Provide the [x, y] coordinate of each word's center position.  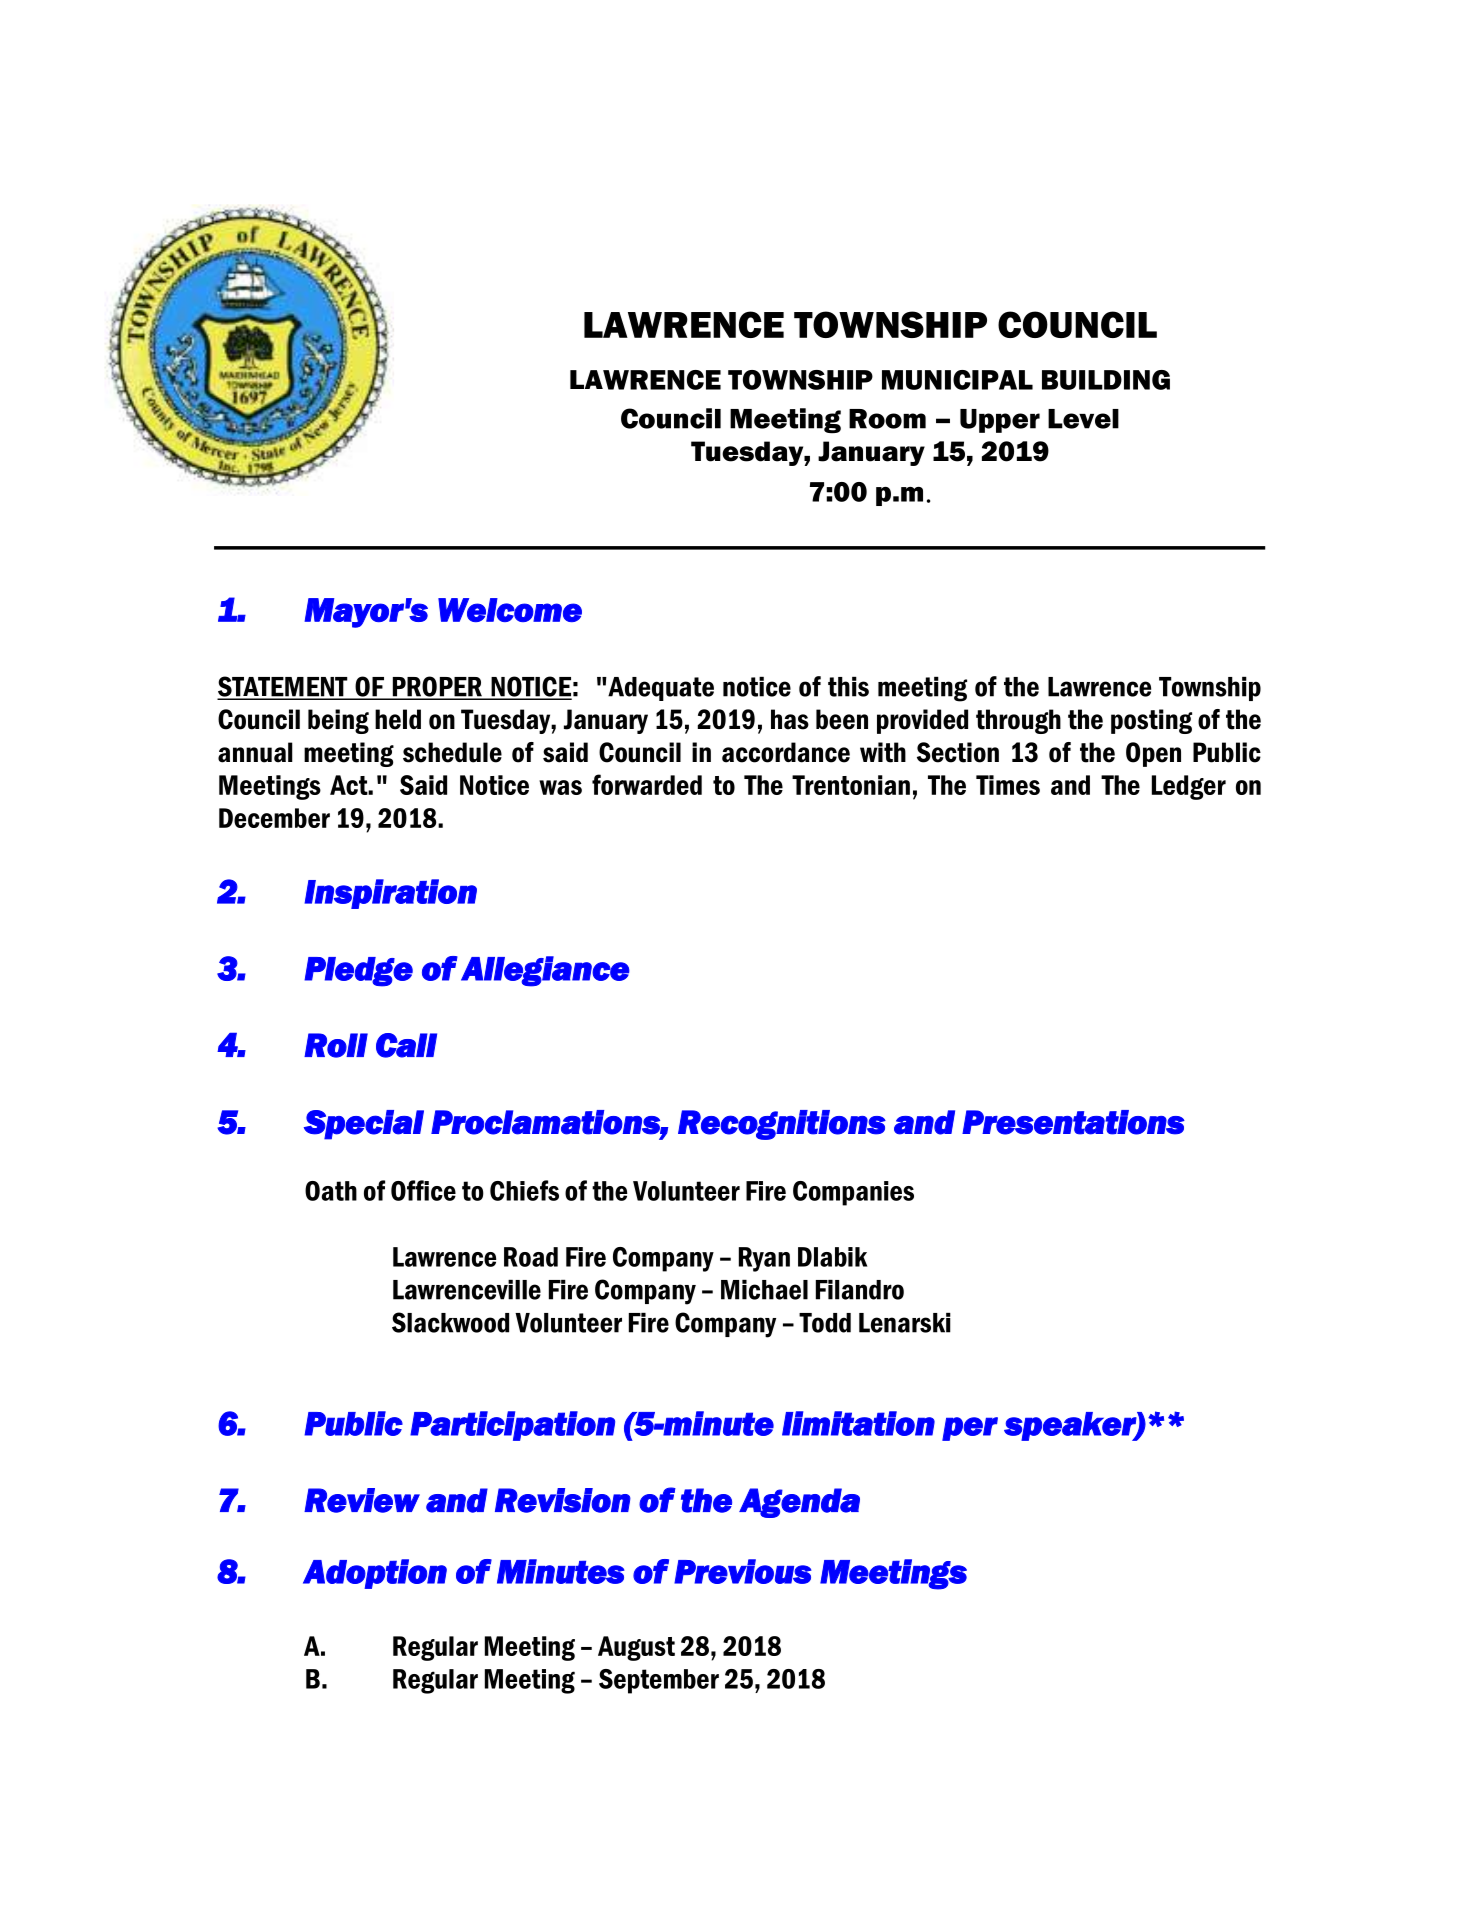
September [659, 1681]
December [274, 818]
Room [887, 419]
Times [1008, 785]
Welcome [510, 610]
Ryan [764, 1259]
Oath [331, 1191]
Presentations [1073, 1122]
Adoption [375, 1574]
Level [1083, 419]
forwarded [647, 784]
